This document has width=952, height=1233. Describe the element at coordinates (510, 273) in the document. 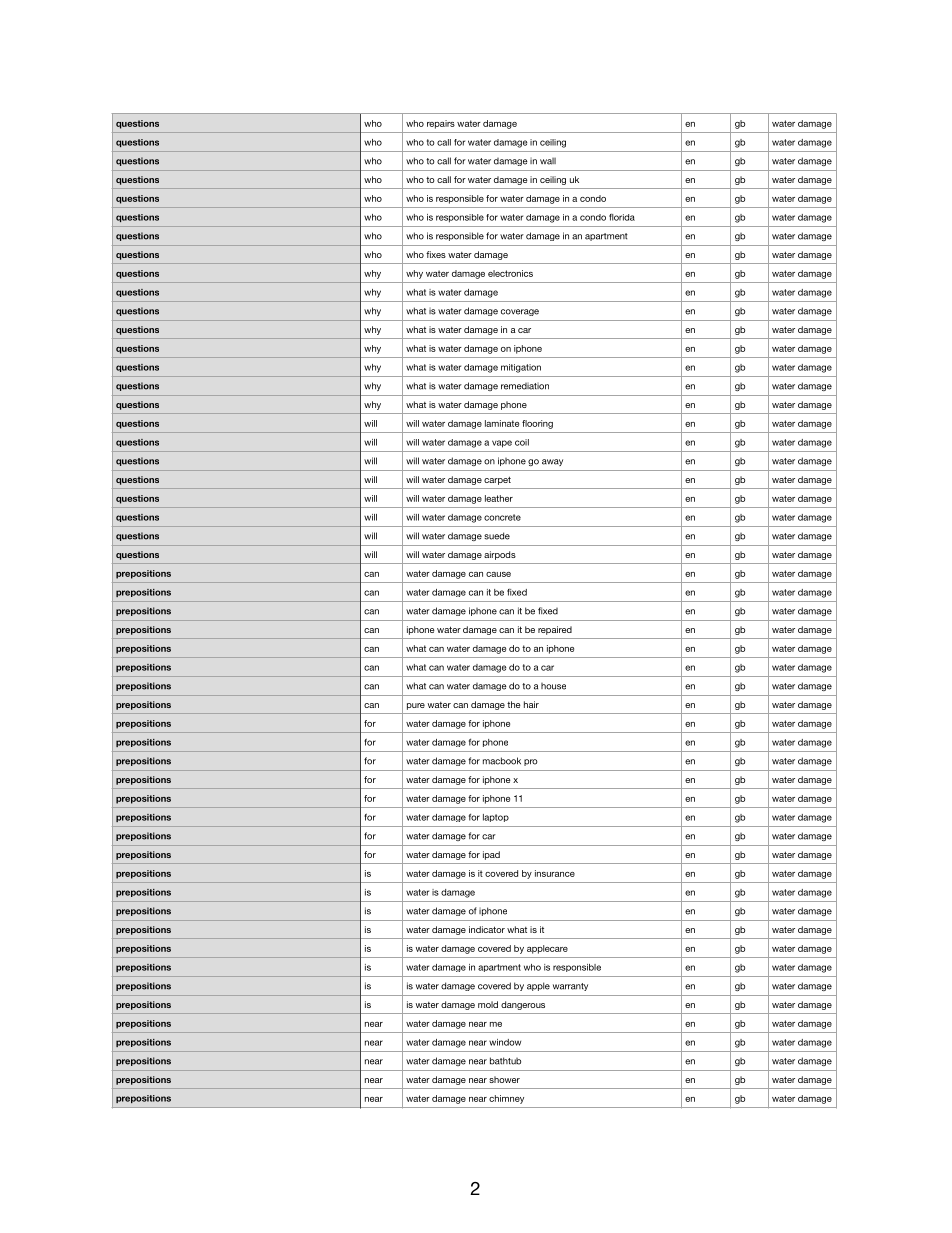

I see `electronics` at that location.
